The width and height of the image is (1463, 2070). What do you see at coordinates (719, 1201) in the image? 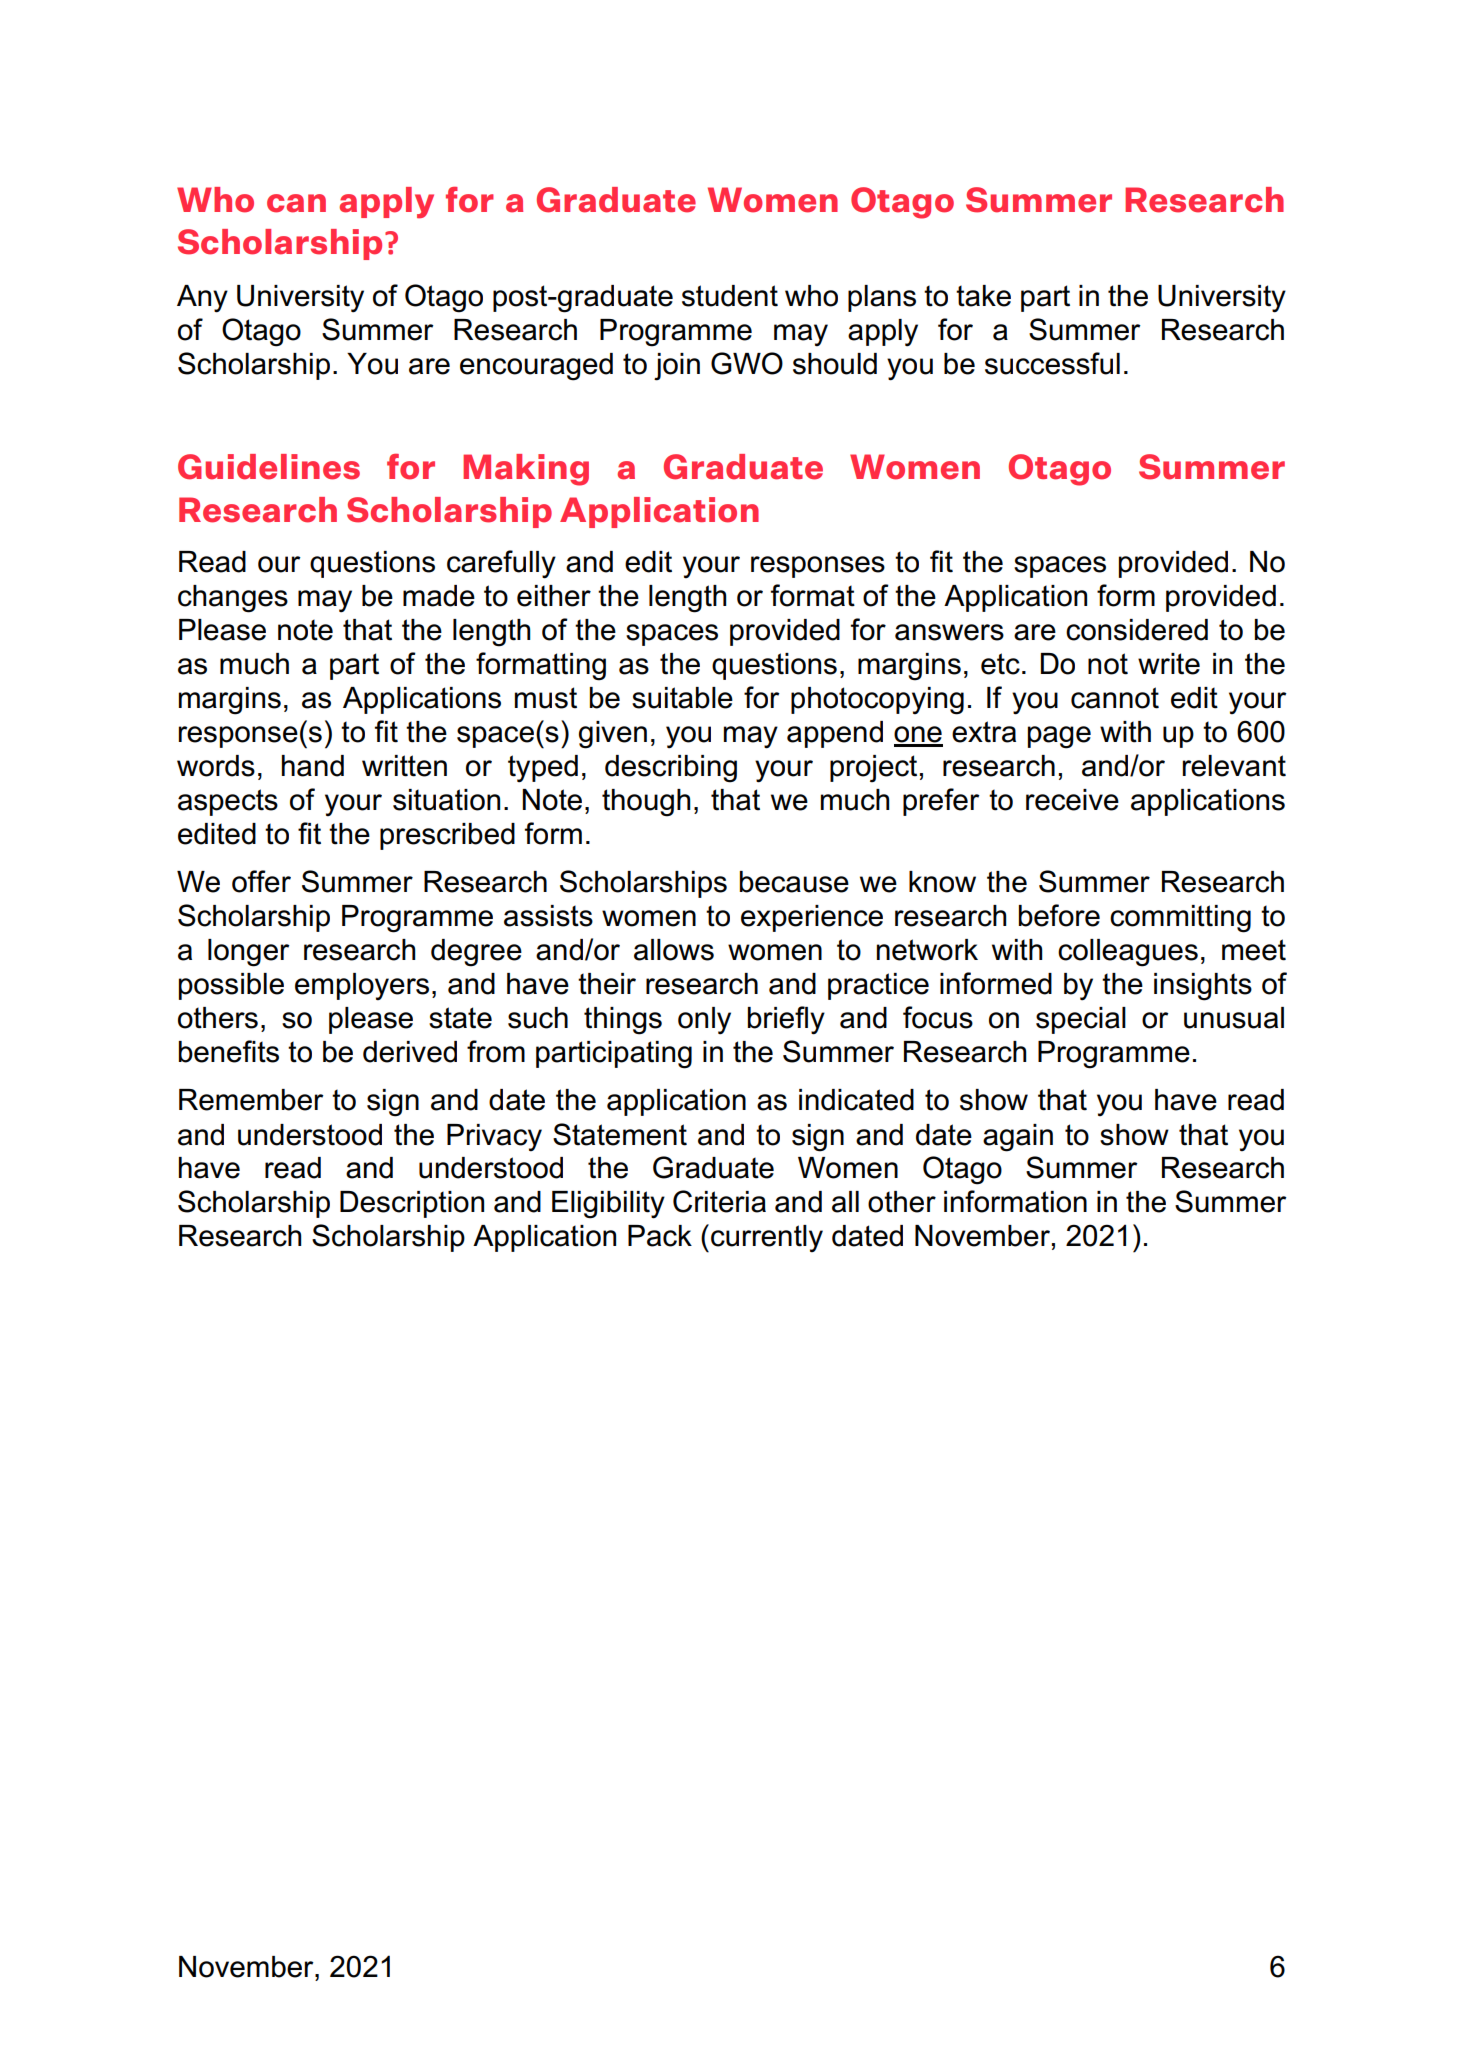
I see `Criteria` at bounding box center [719, 1201].
